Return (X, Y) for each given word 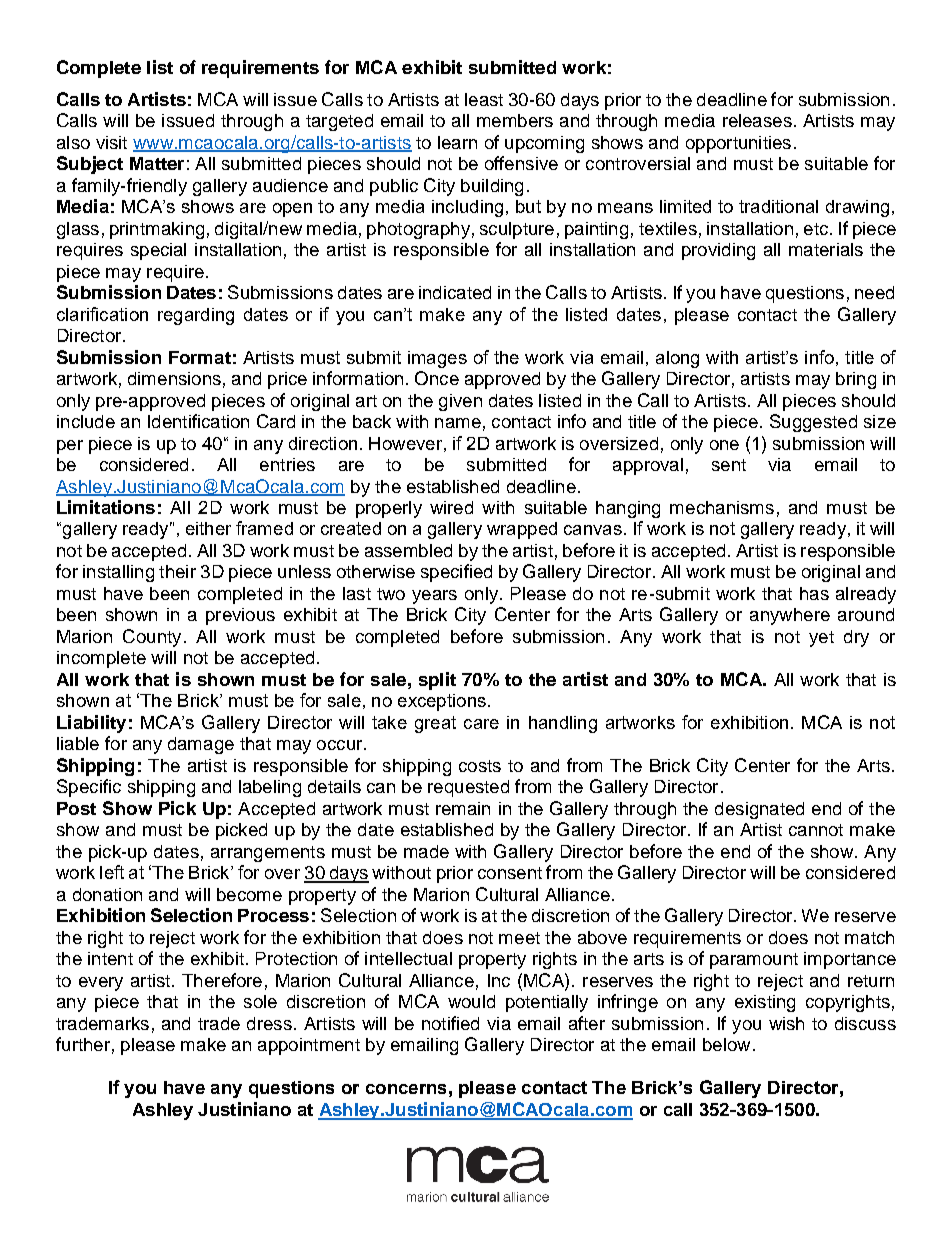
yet (821, 639)
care (481, 724)
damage (201, 745)
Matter (157, 163)
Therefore (222, 980)
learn (457, 142)
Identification (198, 421)
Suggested (813, 423)
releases (757, 120)
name (458, 423)
